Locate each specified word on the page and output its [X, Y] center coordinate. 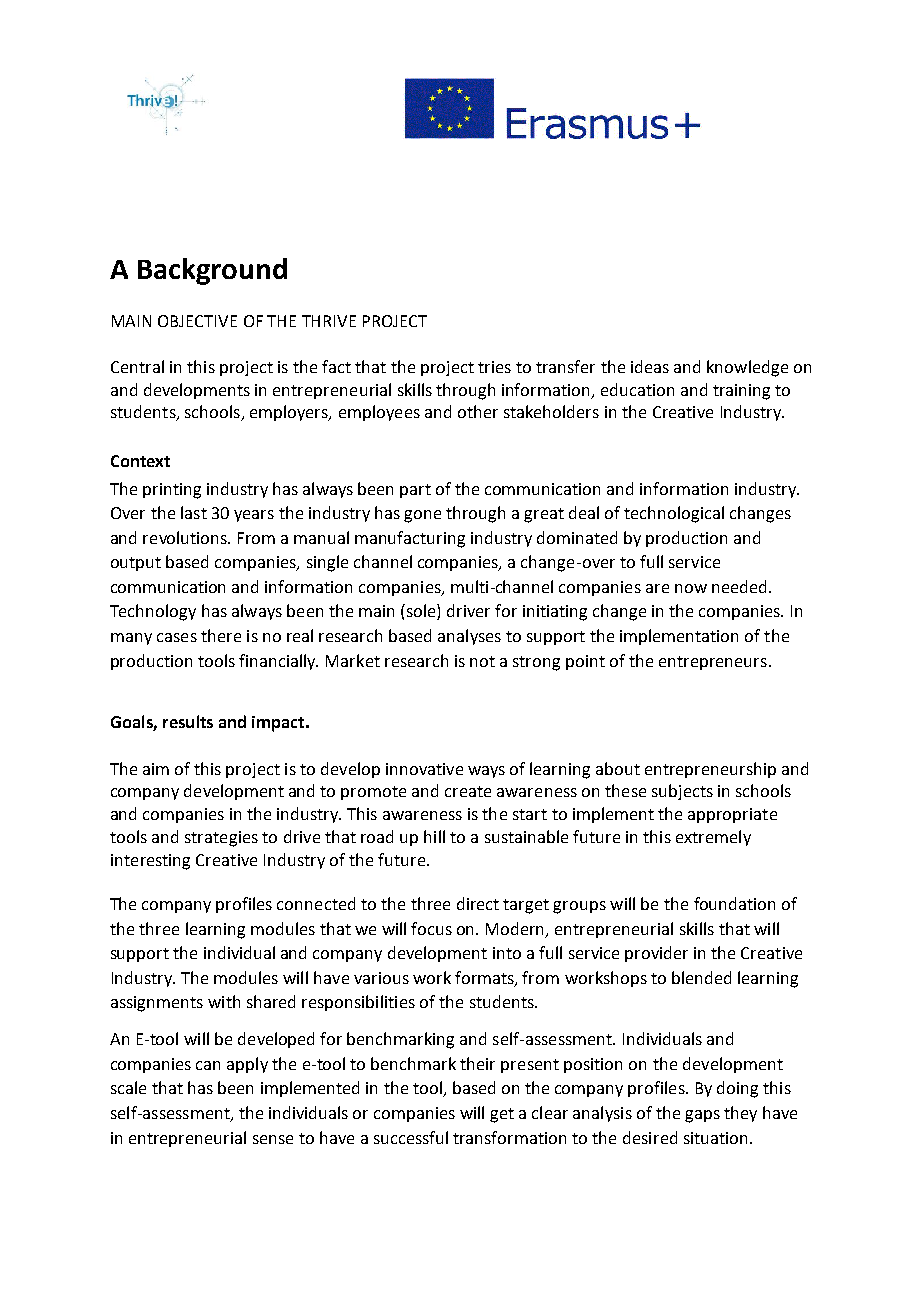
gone [422, 516]
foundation [734, 903]
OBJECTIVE [197, 321]
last [194, 512]
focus [431, 928]
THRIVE [329, 321]
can [208, 1065]
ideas [650, 366]
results [188, 721]
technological [674, 514]
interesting [150, 862]
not [482, 661]
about [618, 768]
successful [411, 1137]
